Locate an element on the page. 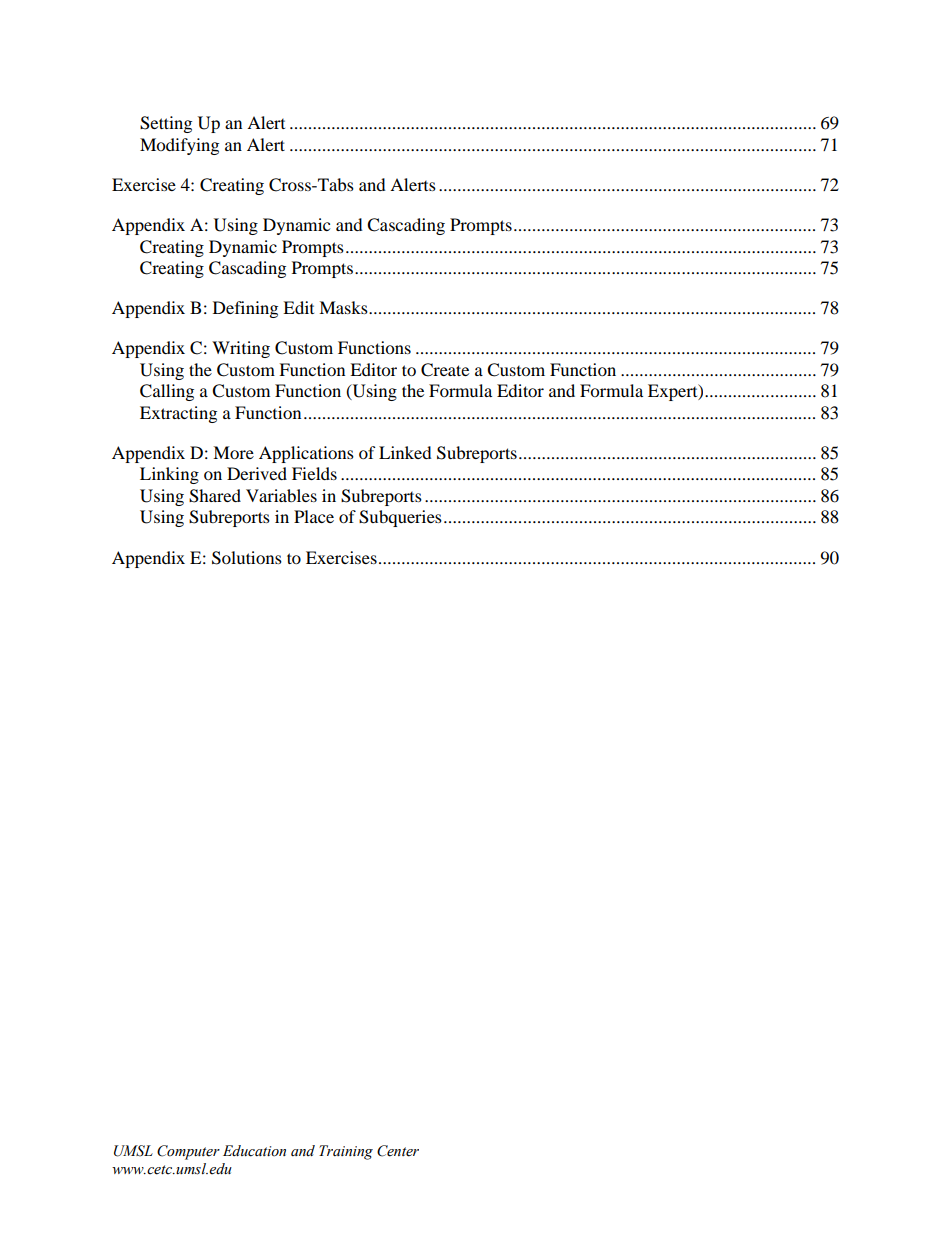 Image resolution: width=952 pixels, height=1233 pixels. Create is located at coordinates (445, 370).
